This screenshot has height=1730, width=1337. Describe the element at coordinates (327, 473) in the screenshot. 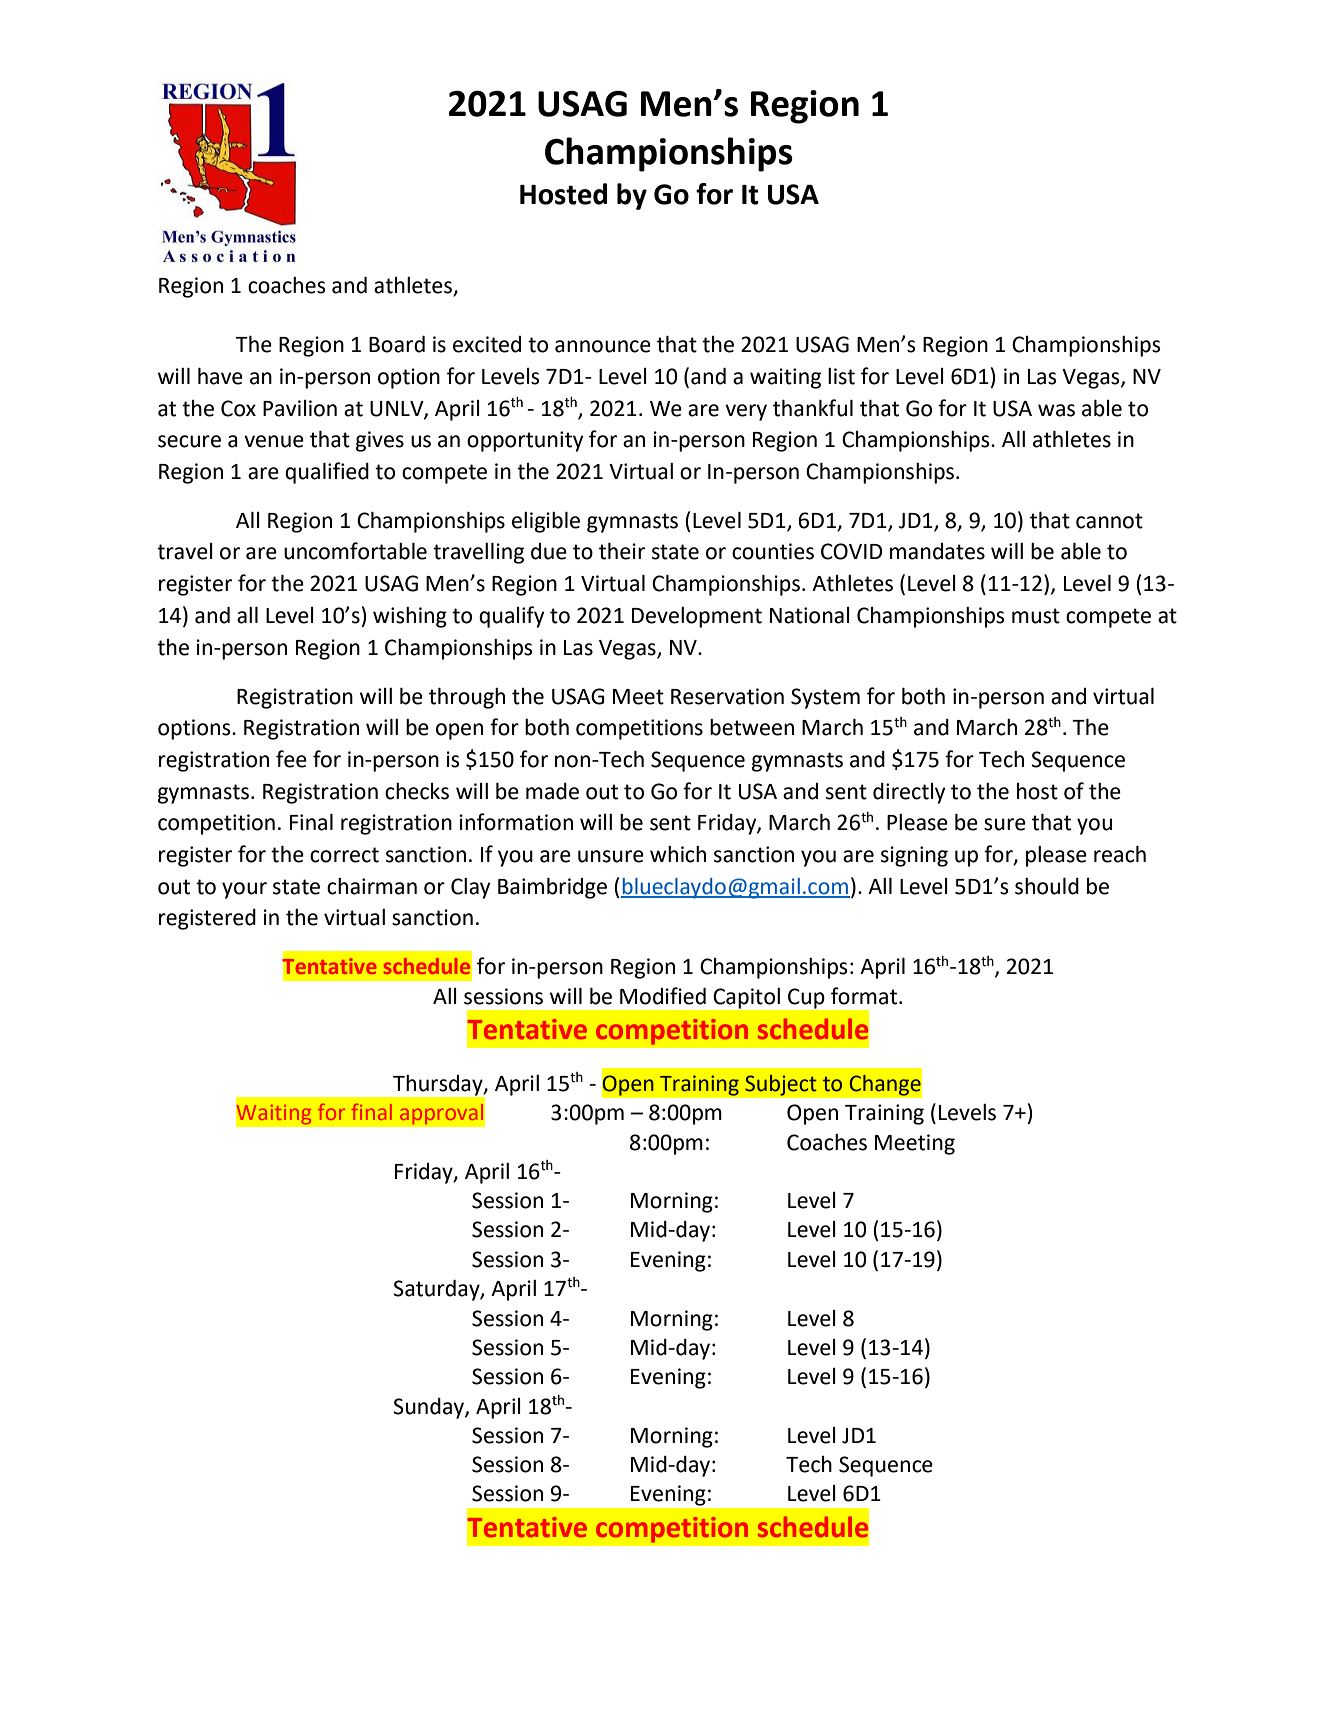

I see `qualified` at that location.
